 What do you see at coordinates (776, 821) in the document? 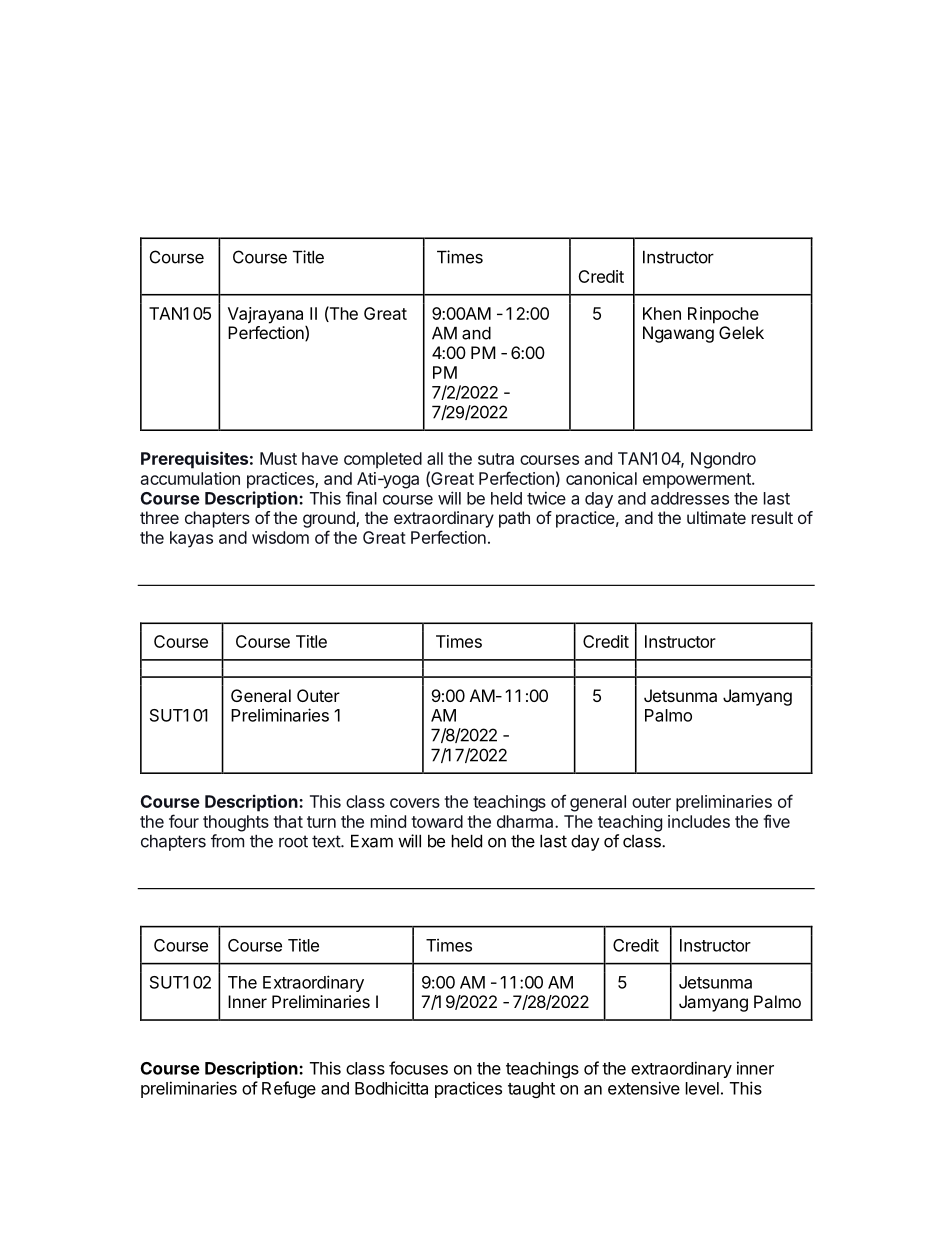
I see `five` at bounding box center [776, 821].
